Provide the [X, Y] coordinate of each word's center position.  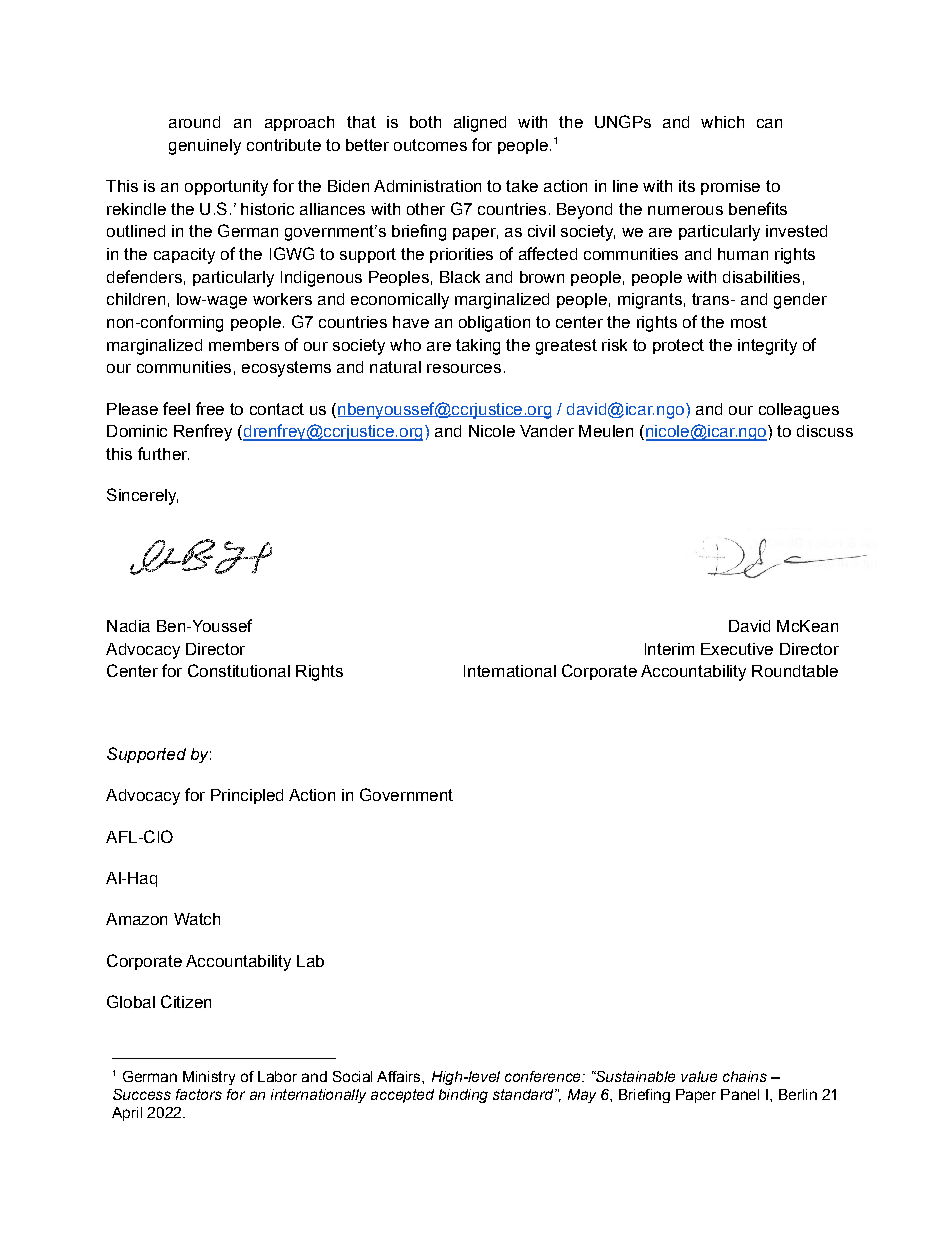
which [722, 122]
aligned [480, 124]
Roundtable [795, 671]
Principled [247, 796]
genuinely [205, 147]
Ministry [209, 1078]
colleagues [799, 411]
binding [463, 1096]
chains [745, 1076]
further [163, 453]
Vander [547, 431]
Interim [669, 649]
